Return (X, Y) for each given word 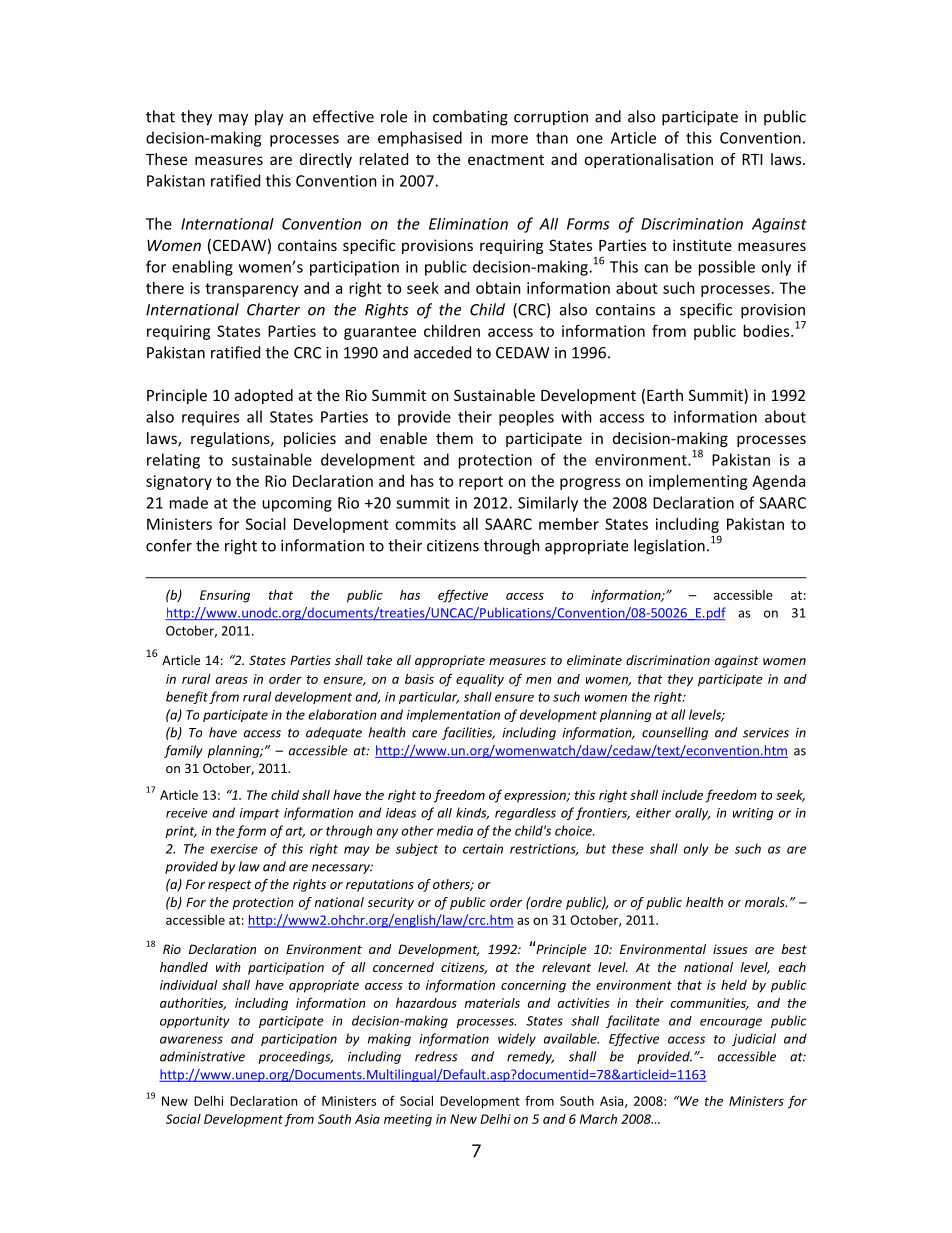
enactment (506, 160)
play (269, 118)
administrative (202, 1056)
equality (480, 680)
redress (436, 1056)
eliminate (594, 660)
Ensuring (225, 596)
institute (702, 245)
